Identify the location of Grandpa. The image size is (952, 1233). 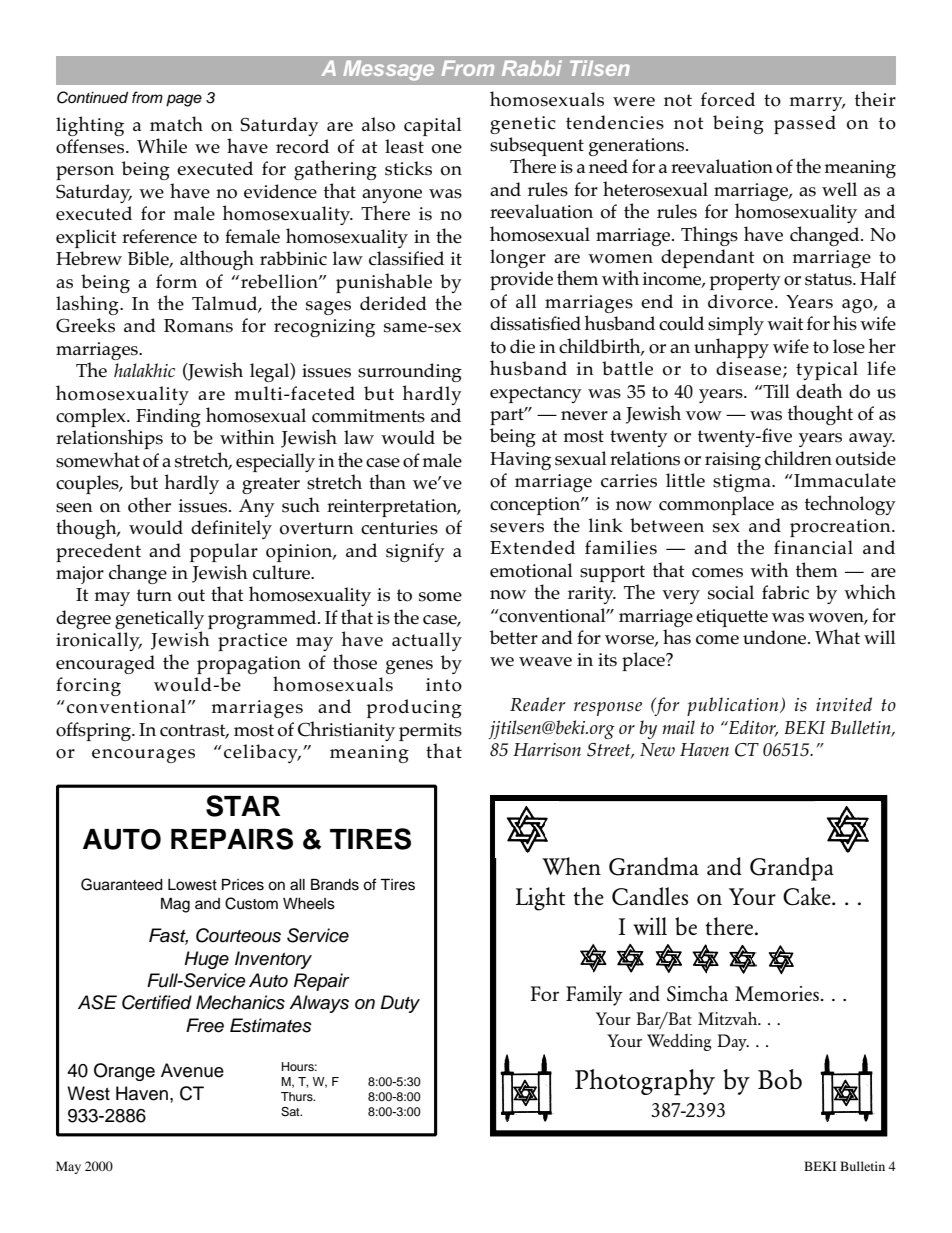
(792, 869).
